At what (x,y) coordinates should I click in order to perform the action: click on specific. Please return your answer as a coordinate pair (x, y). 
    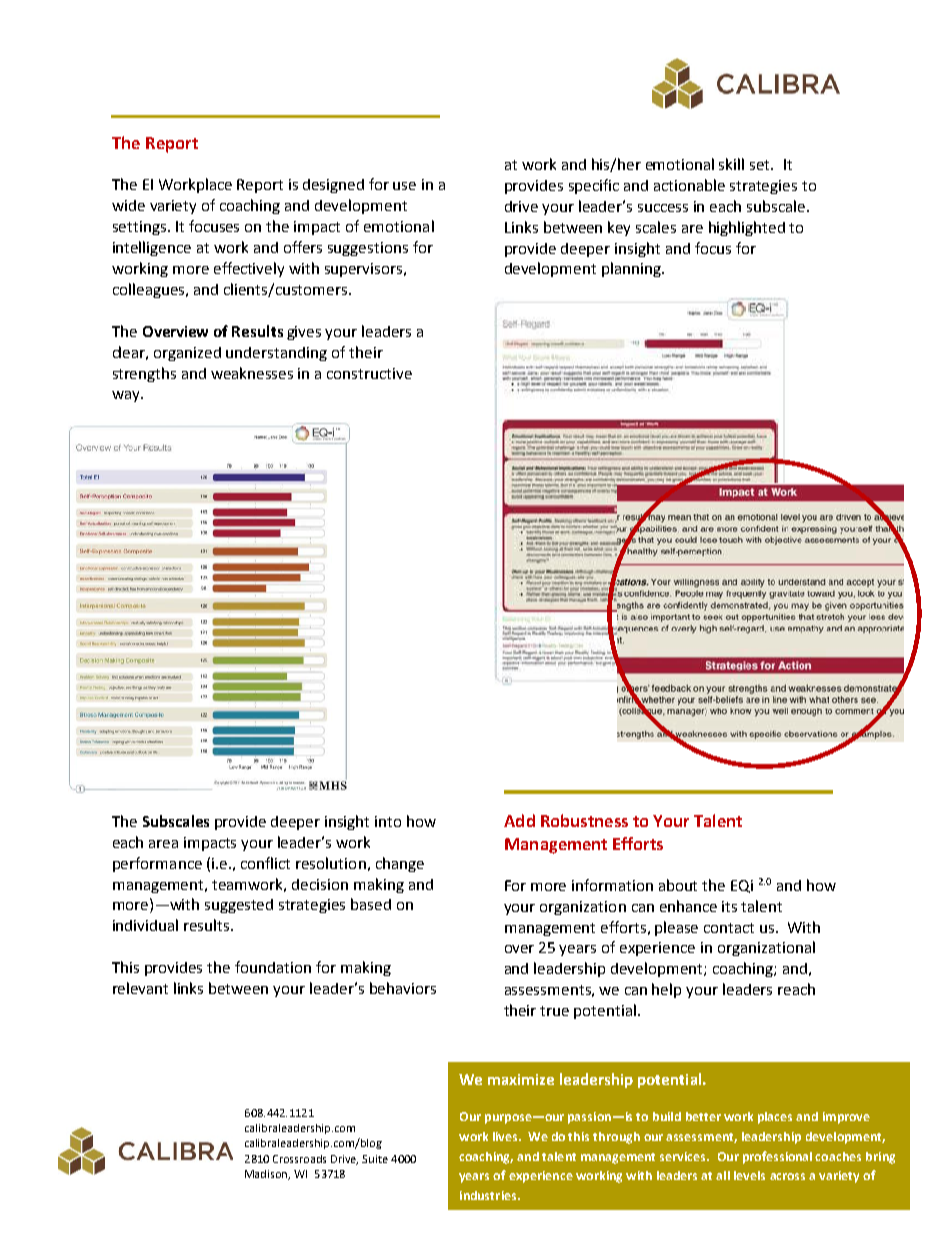
    Looking at the image, I should click on (594, 186).
